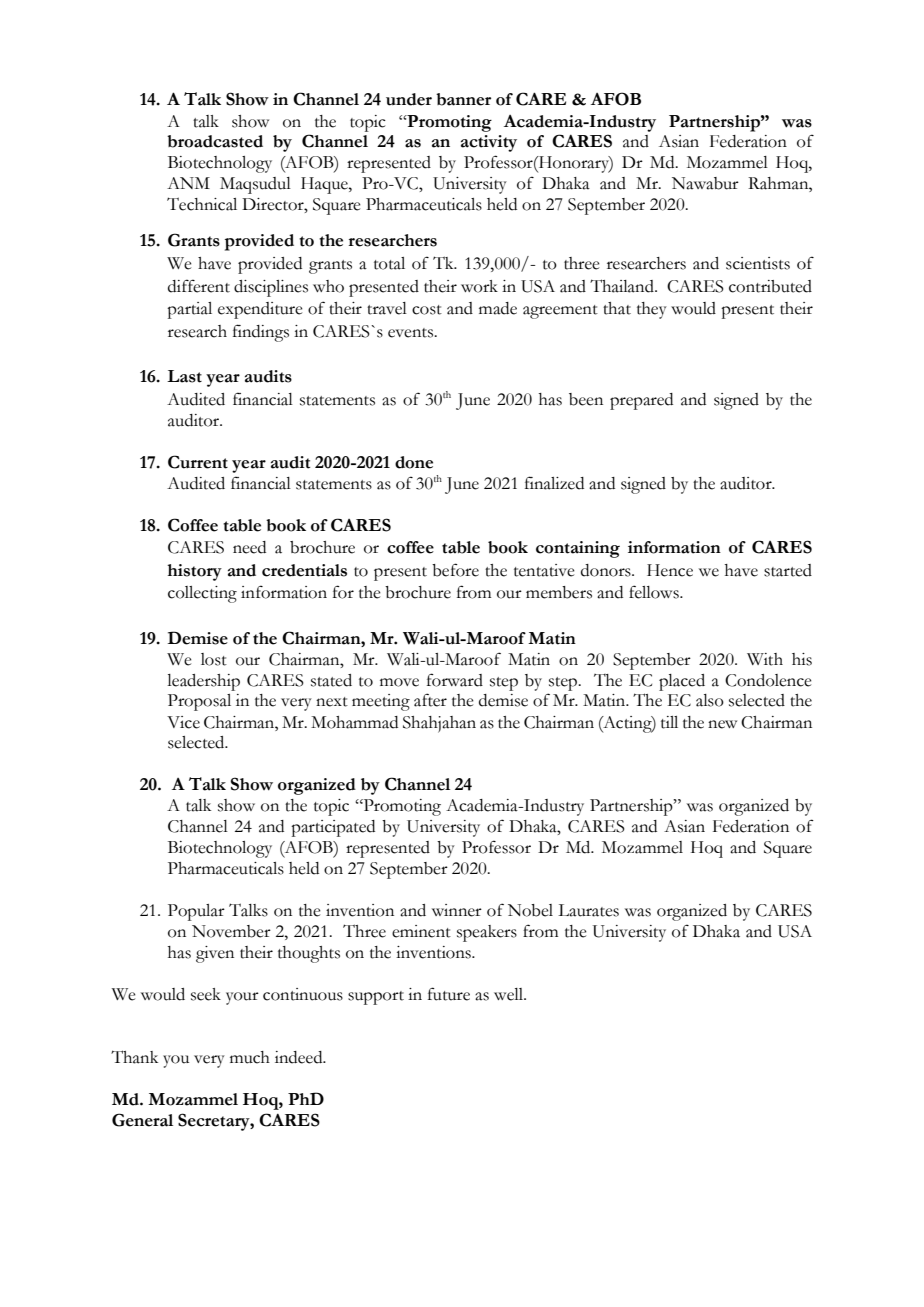 The image size is (924, 1307). Describe the element at coordinates (489, 143) in the document. I see `activity` at that location.
